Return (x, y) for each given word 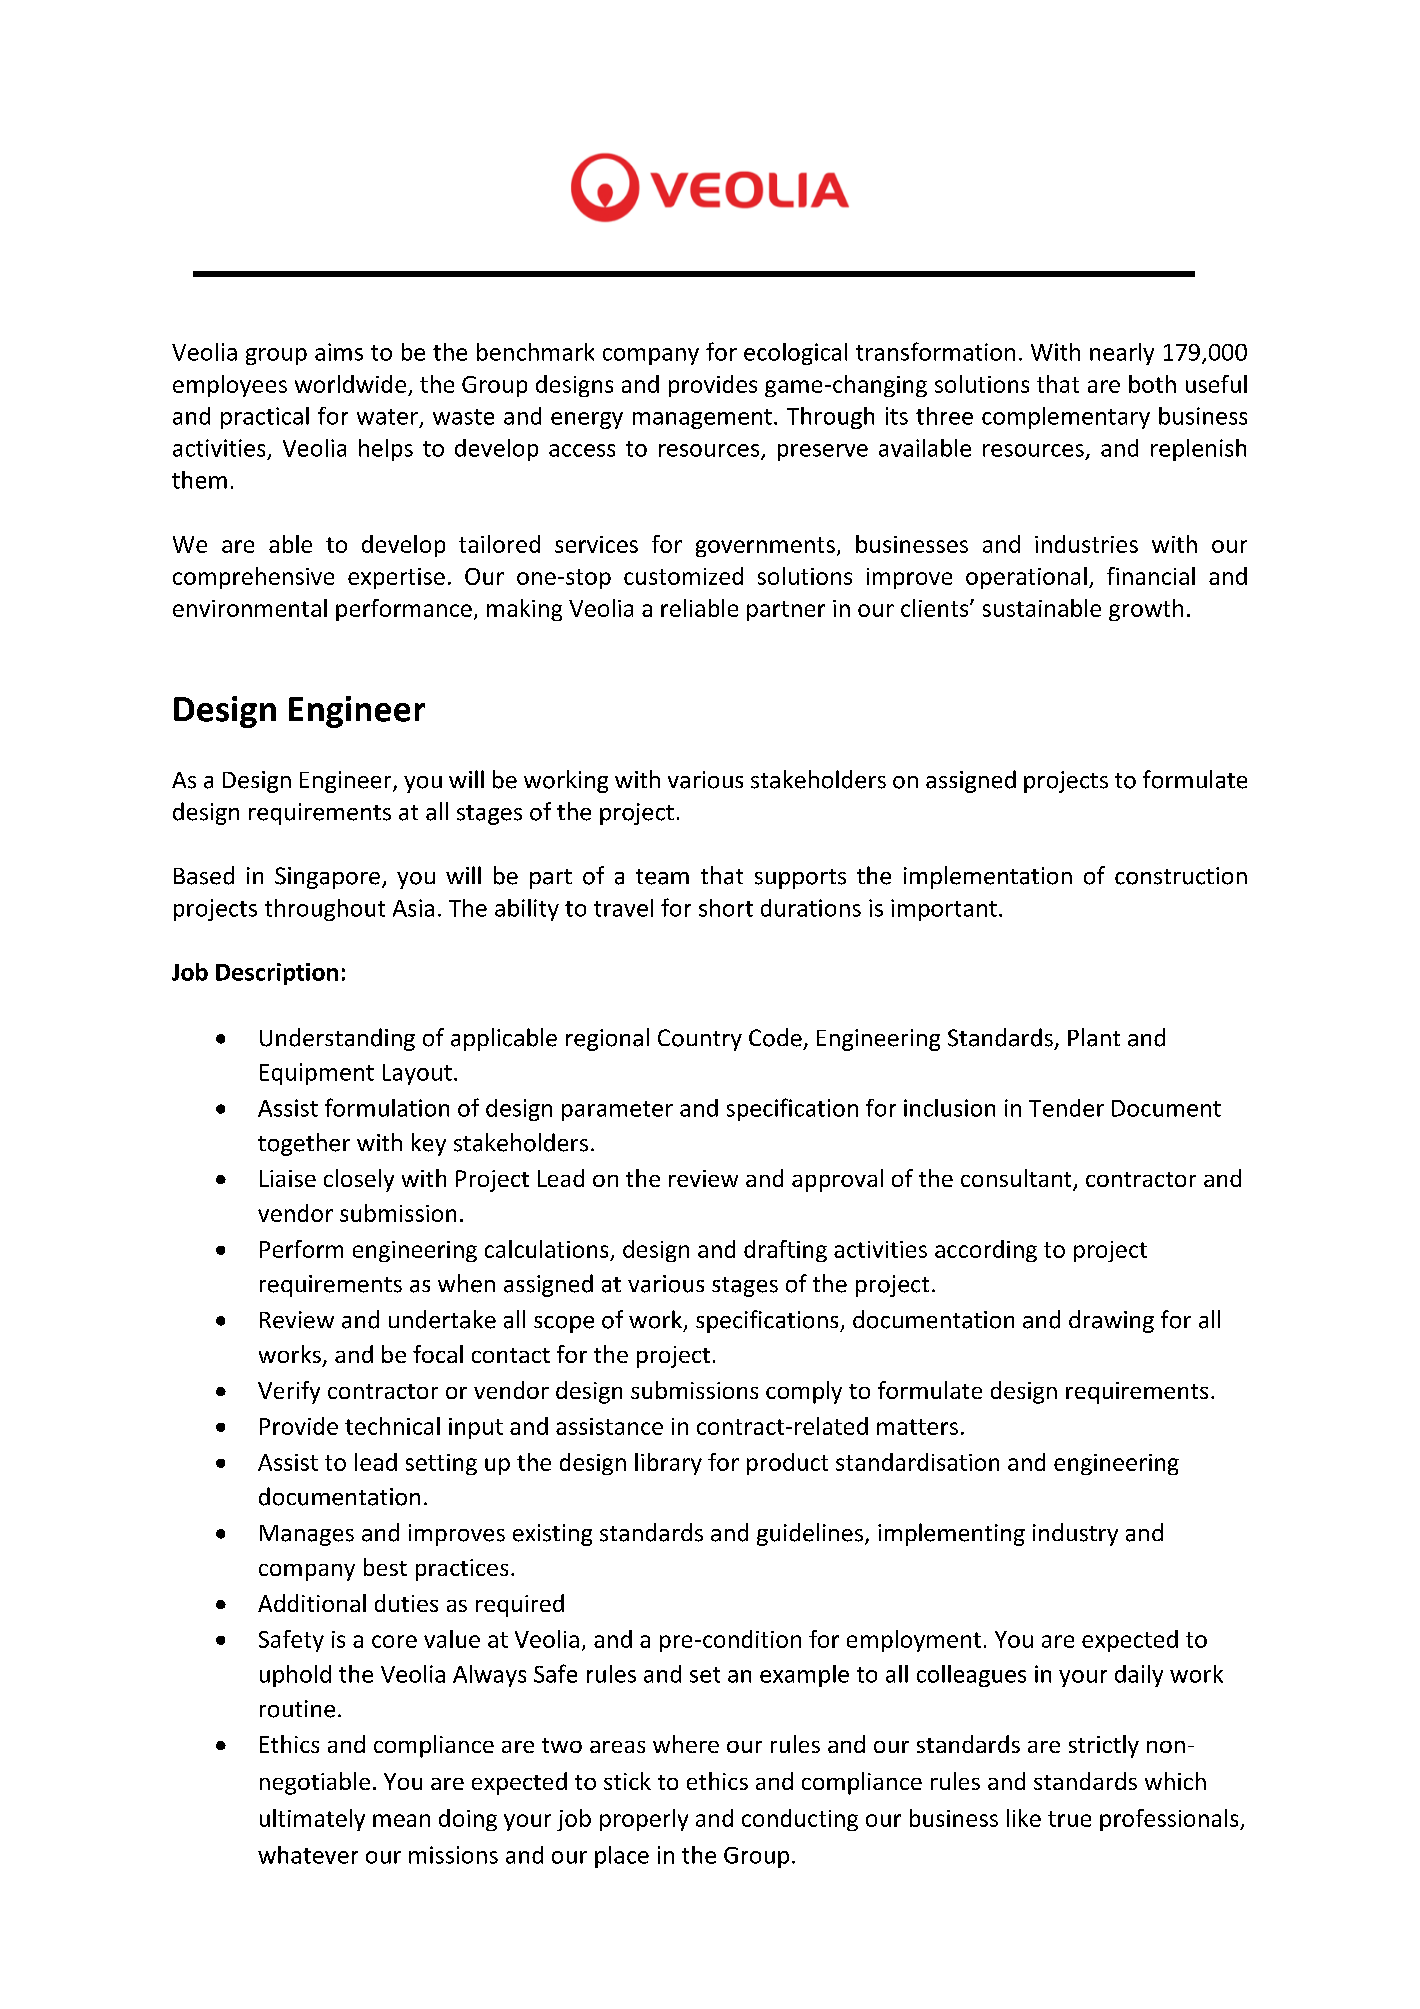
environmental (250, 608)
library (668, 1464)
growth (1146, 610)
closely (359, 1180)
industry (1075, 1534)
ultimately (312, 1820)
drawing (1111, 1321)
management (702, 419)
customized (683, 576)
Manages (307, 1535)
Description (277, 974)
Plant (1094, 1037)
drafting (785, 1251)
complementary (1066, 418)
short (726, 908)
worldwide (350, 384)
